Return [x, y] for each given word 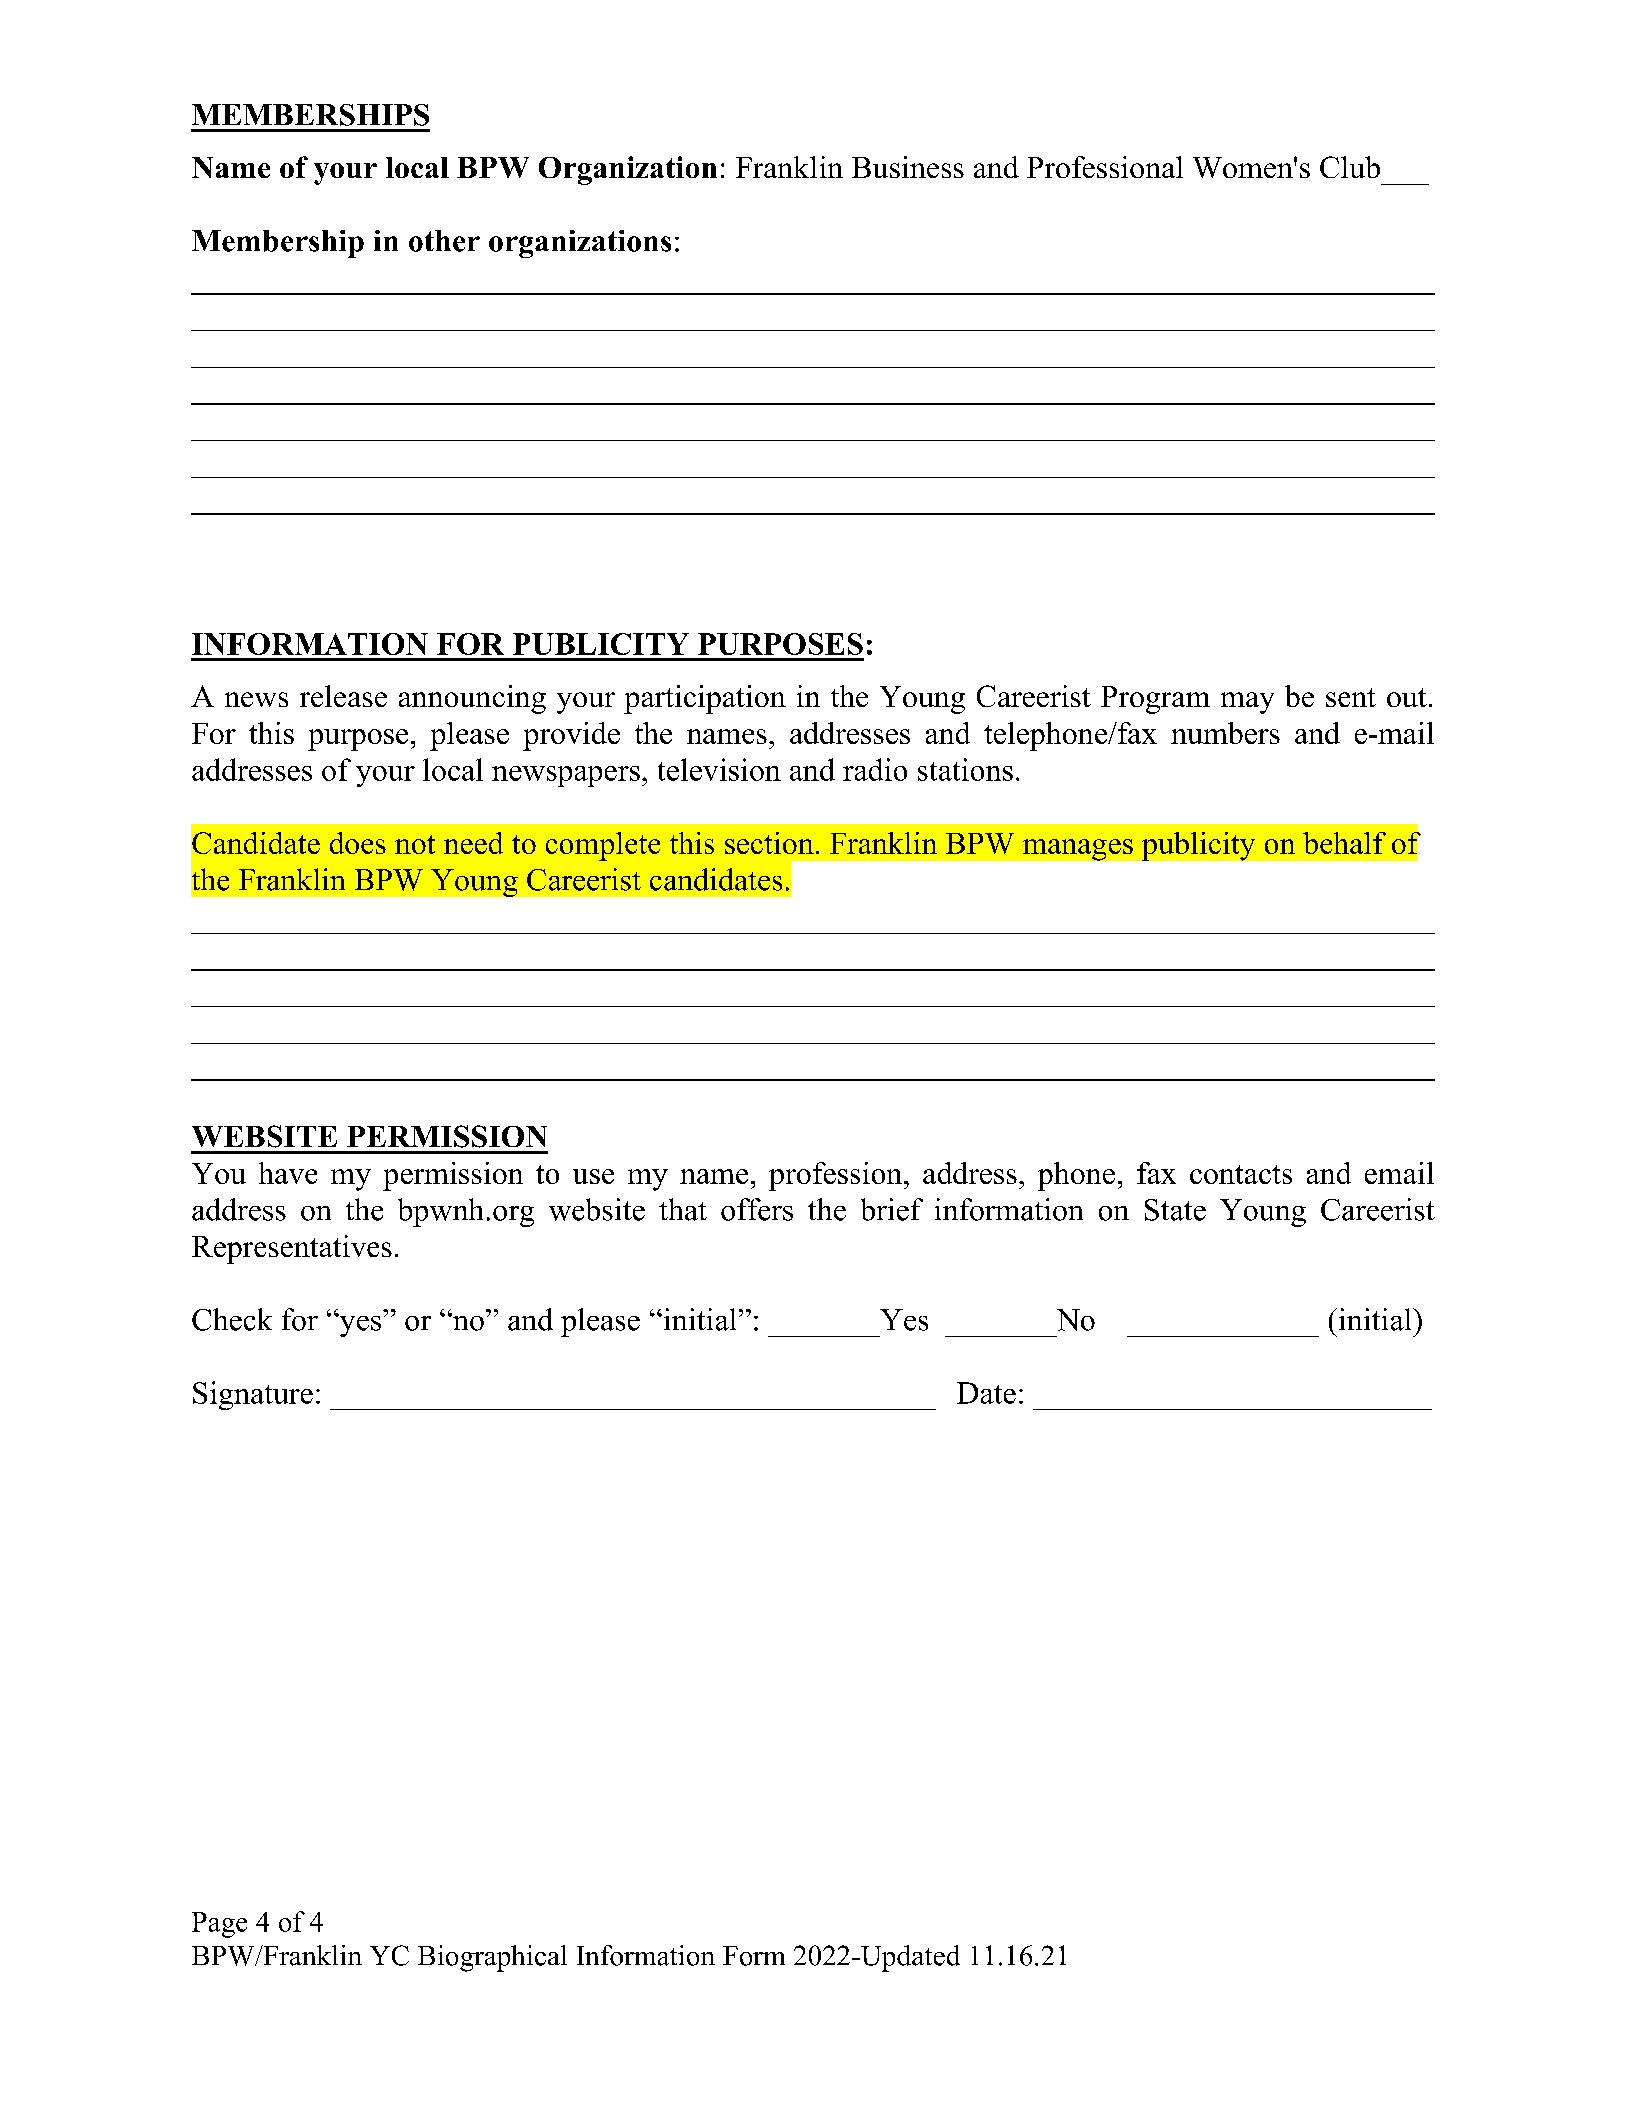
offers [757, 1209]
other [444, 241]
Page [219, 1925]
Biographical [492, 1958]
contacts [1241, 1174]
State [1175, 1210]
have [288, 1173]
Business [908, 167]
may [1247, 703]
